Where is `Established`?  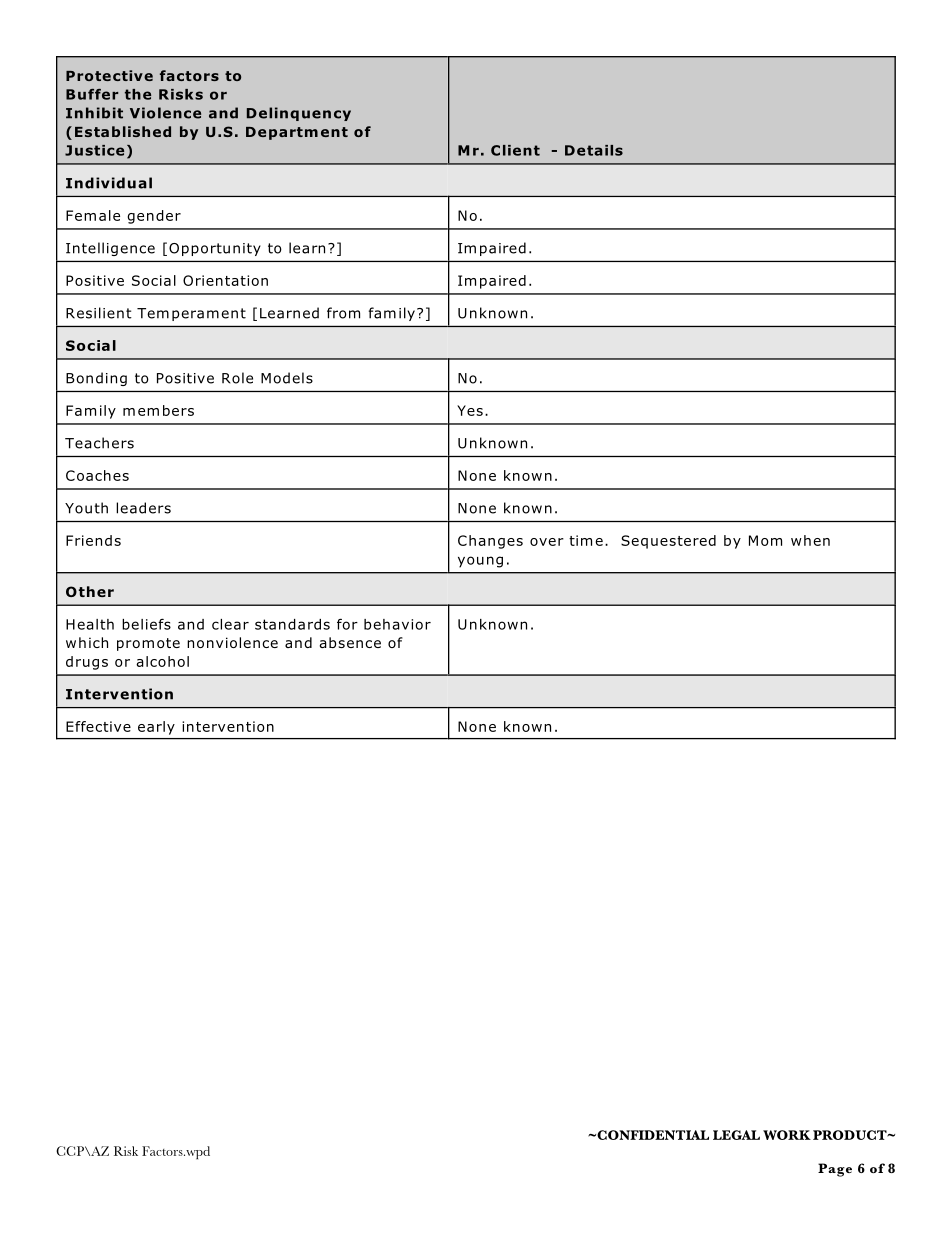 Established is located at coordinates (123, 131).
